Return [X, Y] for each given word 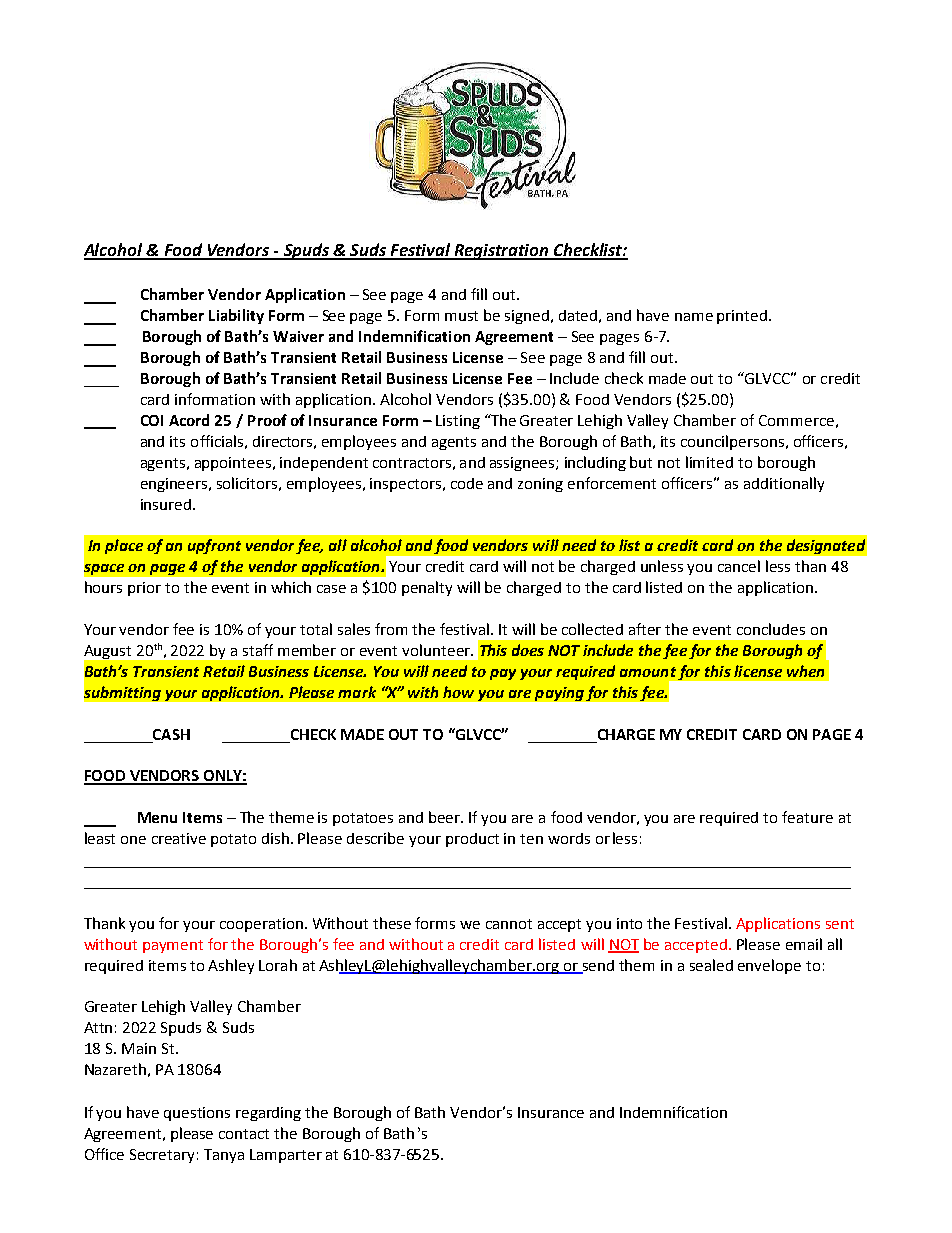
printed [742, 317]
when [805, 671]
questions [197, 1114]
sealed [711, 965]
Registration [501, 252]
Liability [236, 316]
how [458, 692]
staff [258, 650]
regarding [268, 1114]
